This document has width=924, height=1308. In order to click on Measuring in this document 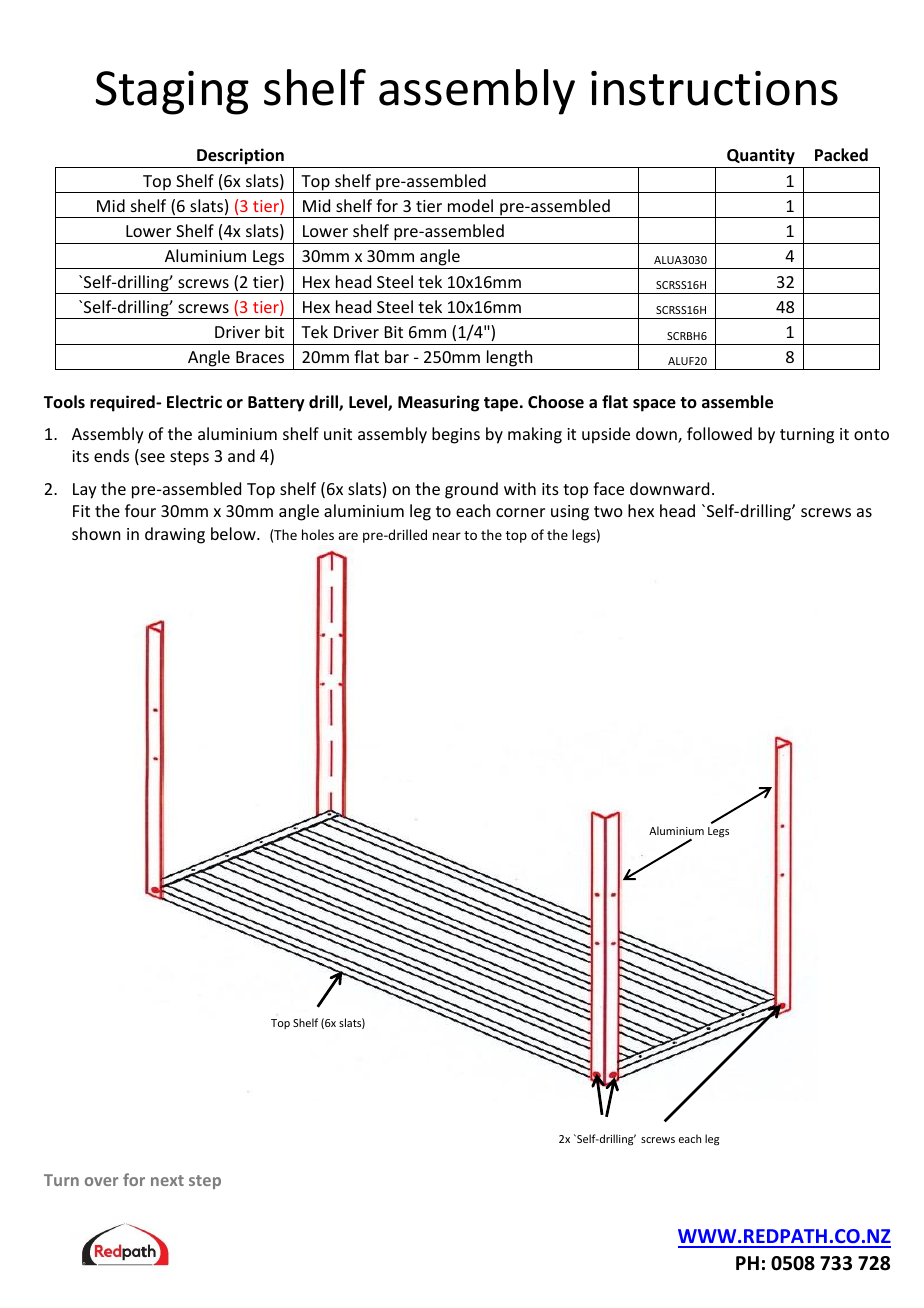, I will do `click(438, 403)`.
